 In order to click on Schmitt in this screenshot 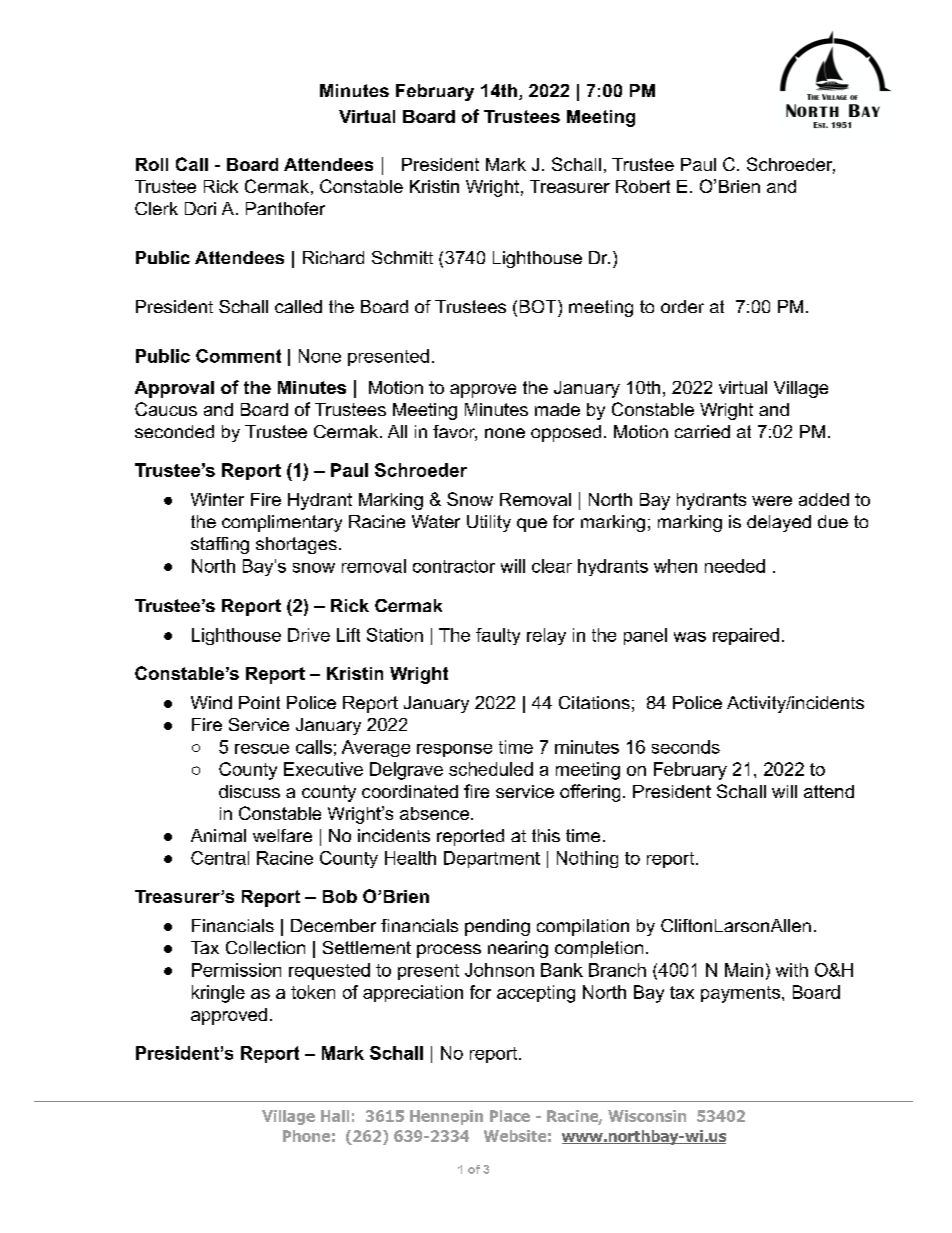, I will do `click(402, 257)`.
